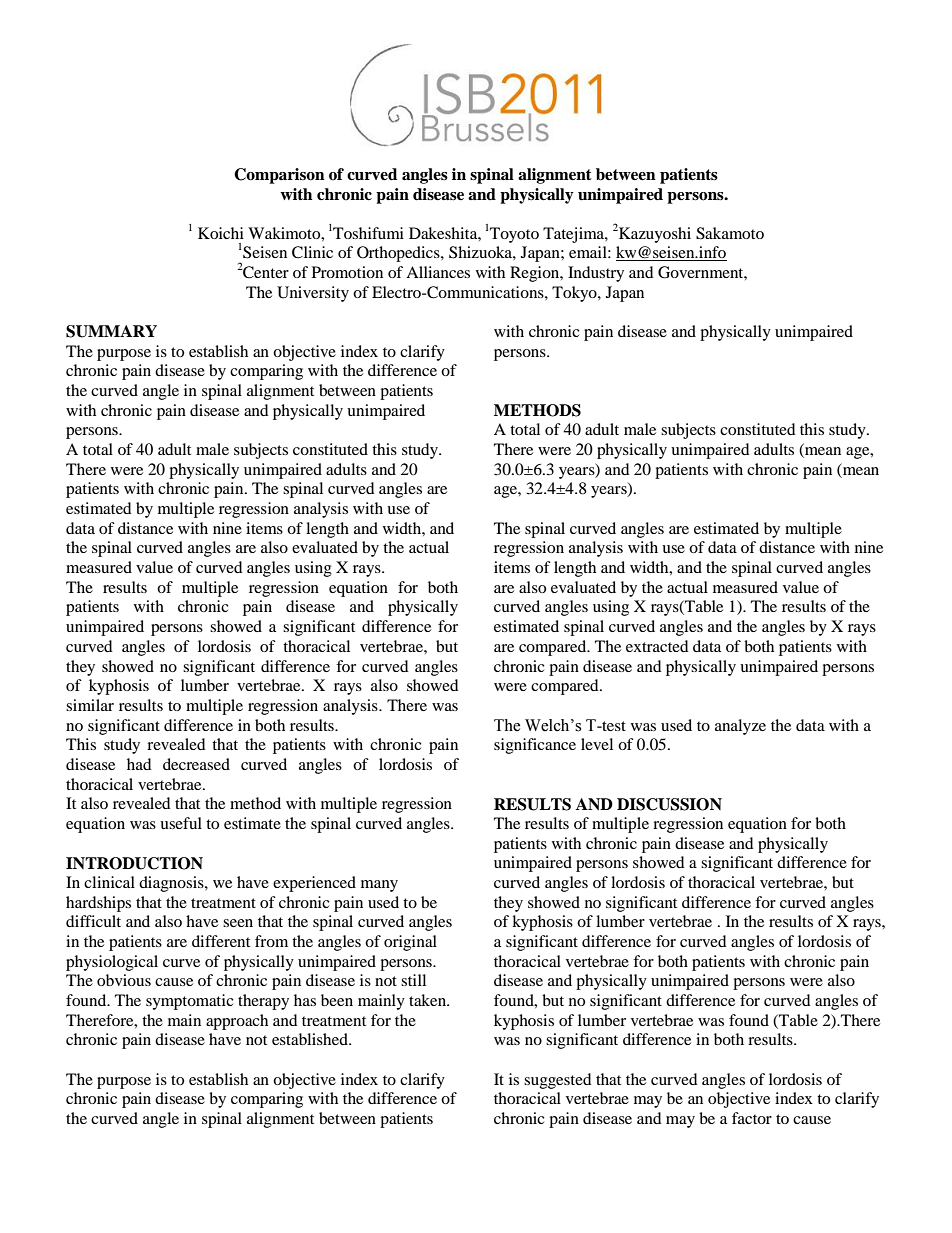 This screenshot has width=952, height=1233. Describe the element at coordinates (221, 233) in the screenshot. I see `Koichi` at that location.
